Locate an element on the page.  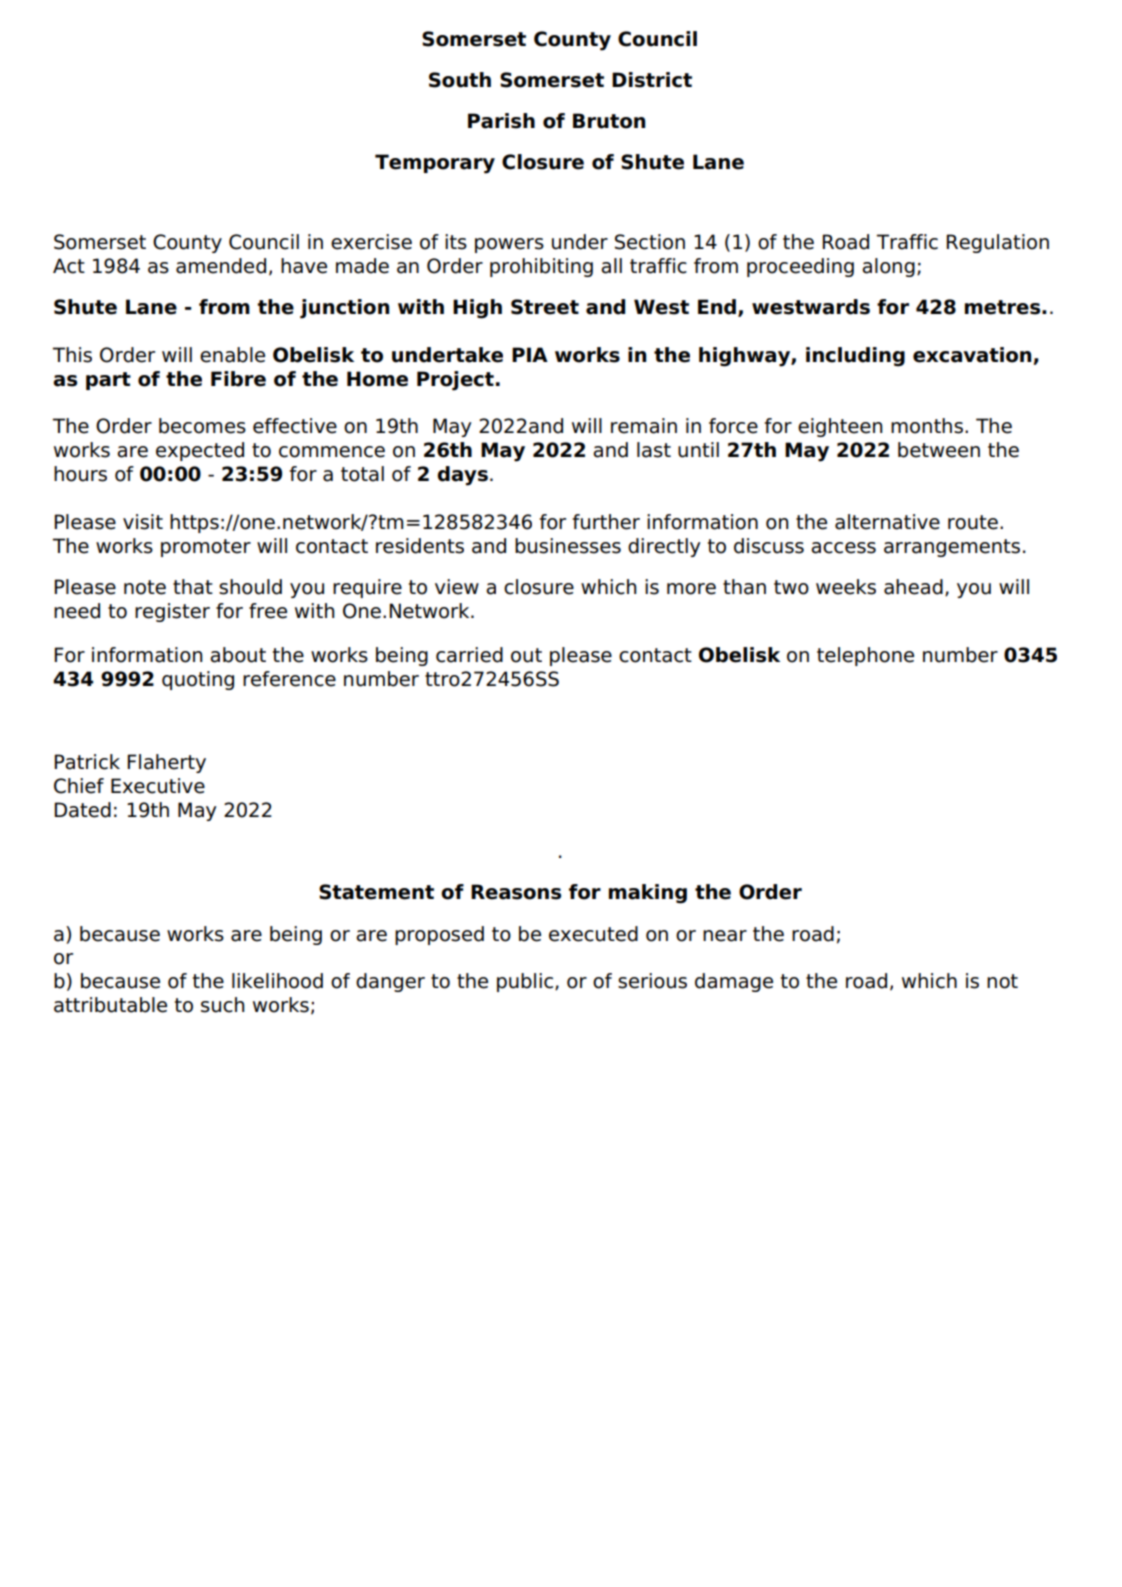
between is located at coordinates (939, 450).
